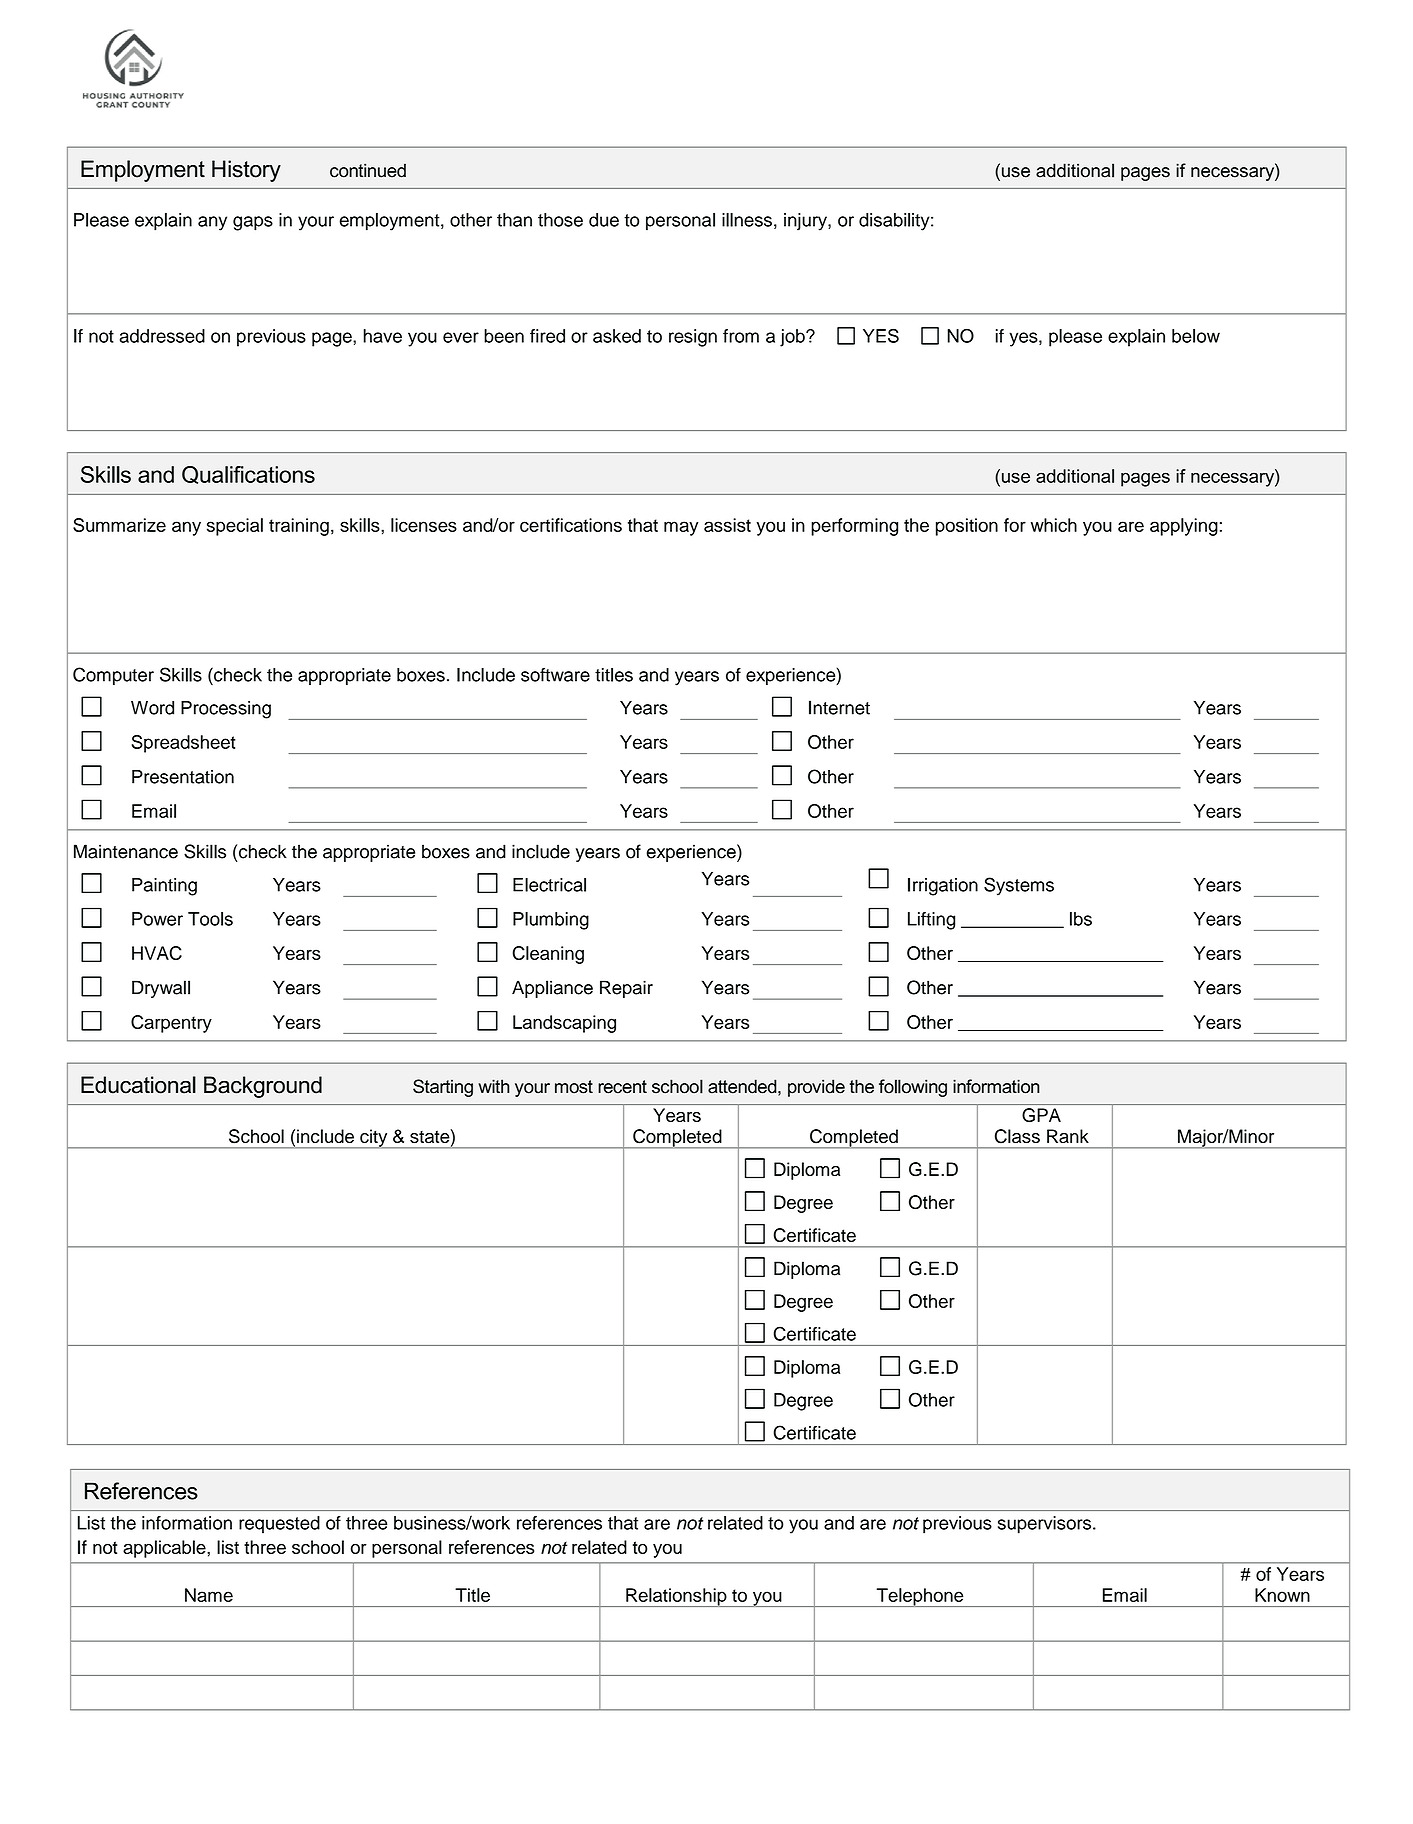 The height and width of the screenshot is (1824, 1413). I want to click on Relationship, so click(676, 1597).
